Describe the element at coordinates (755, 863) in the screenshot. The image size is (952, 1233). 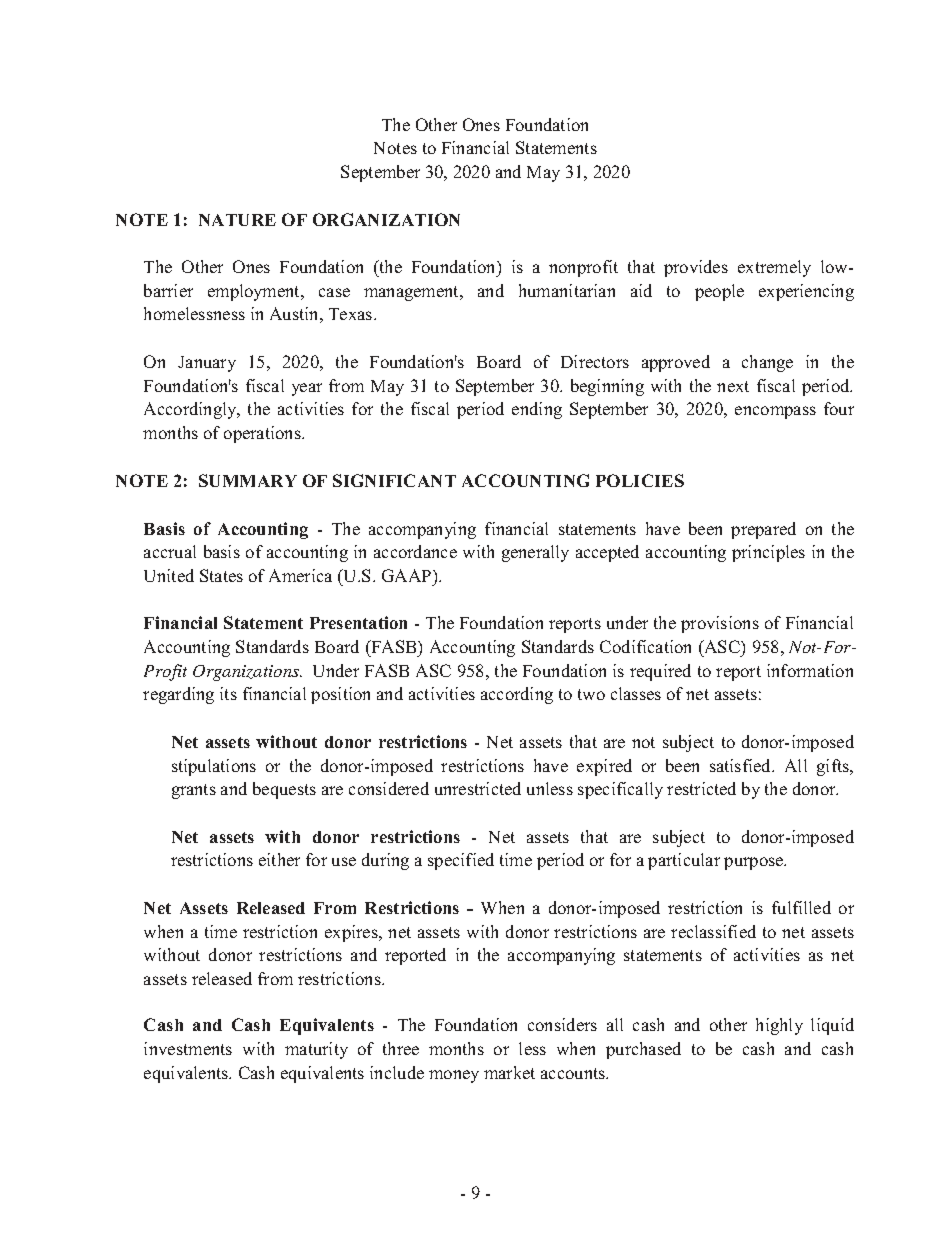
I see `purpose` at that location.
